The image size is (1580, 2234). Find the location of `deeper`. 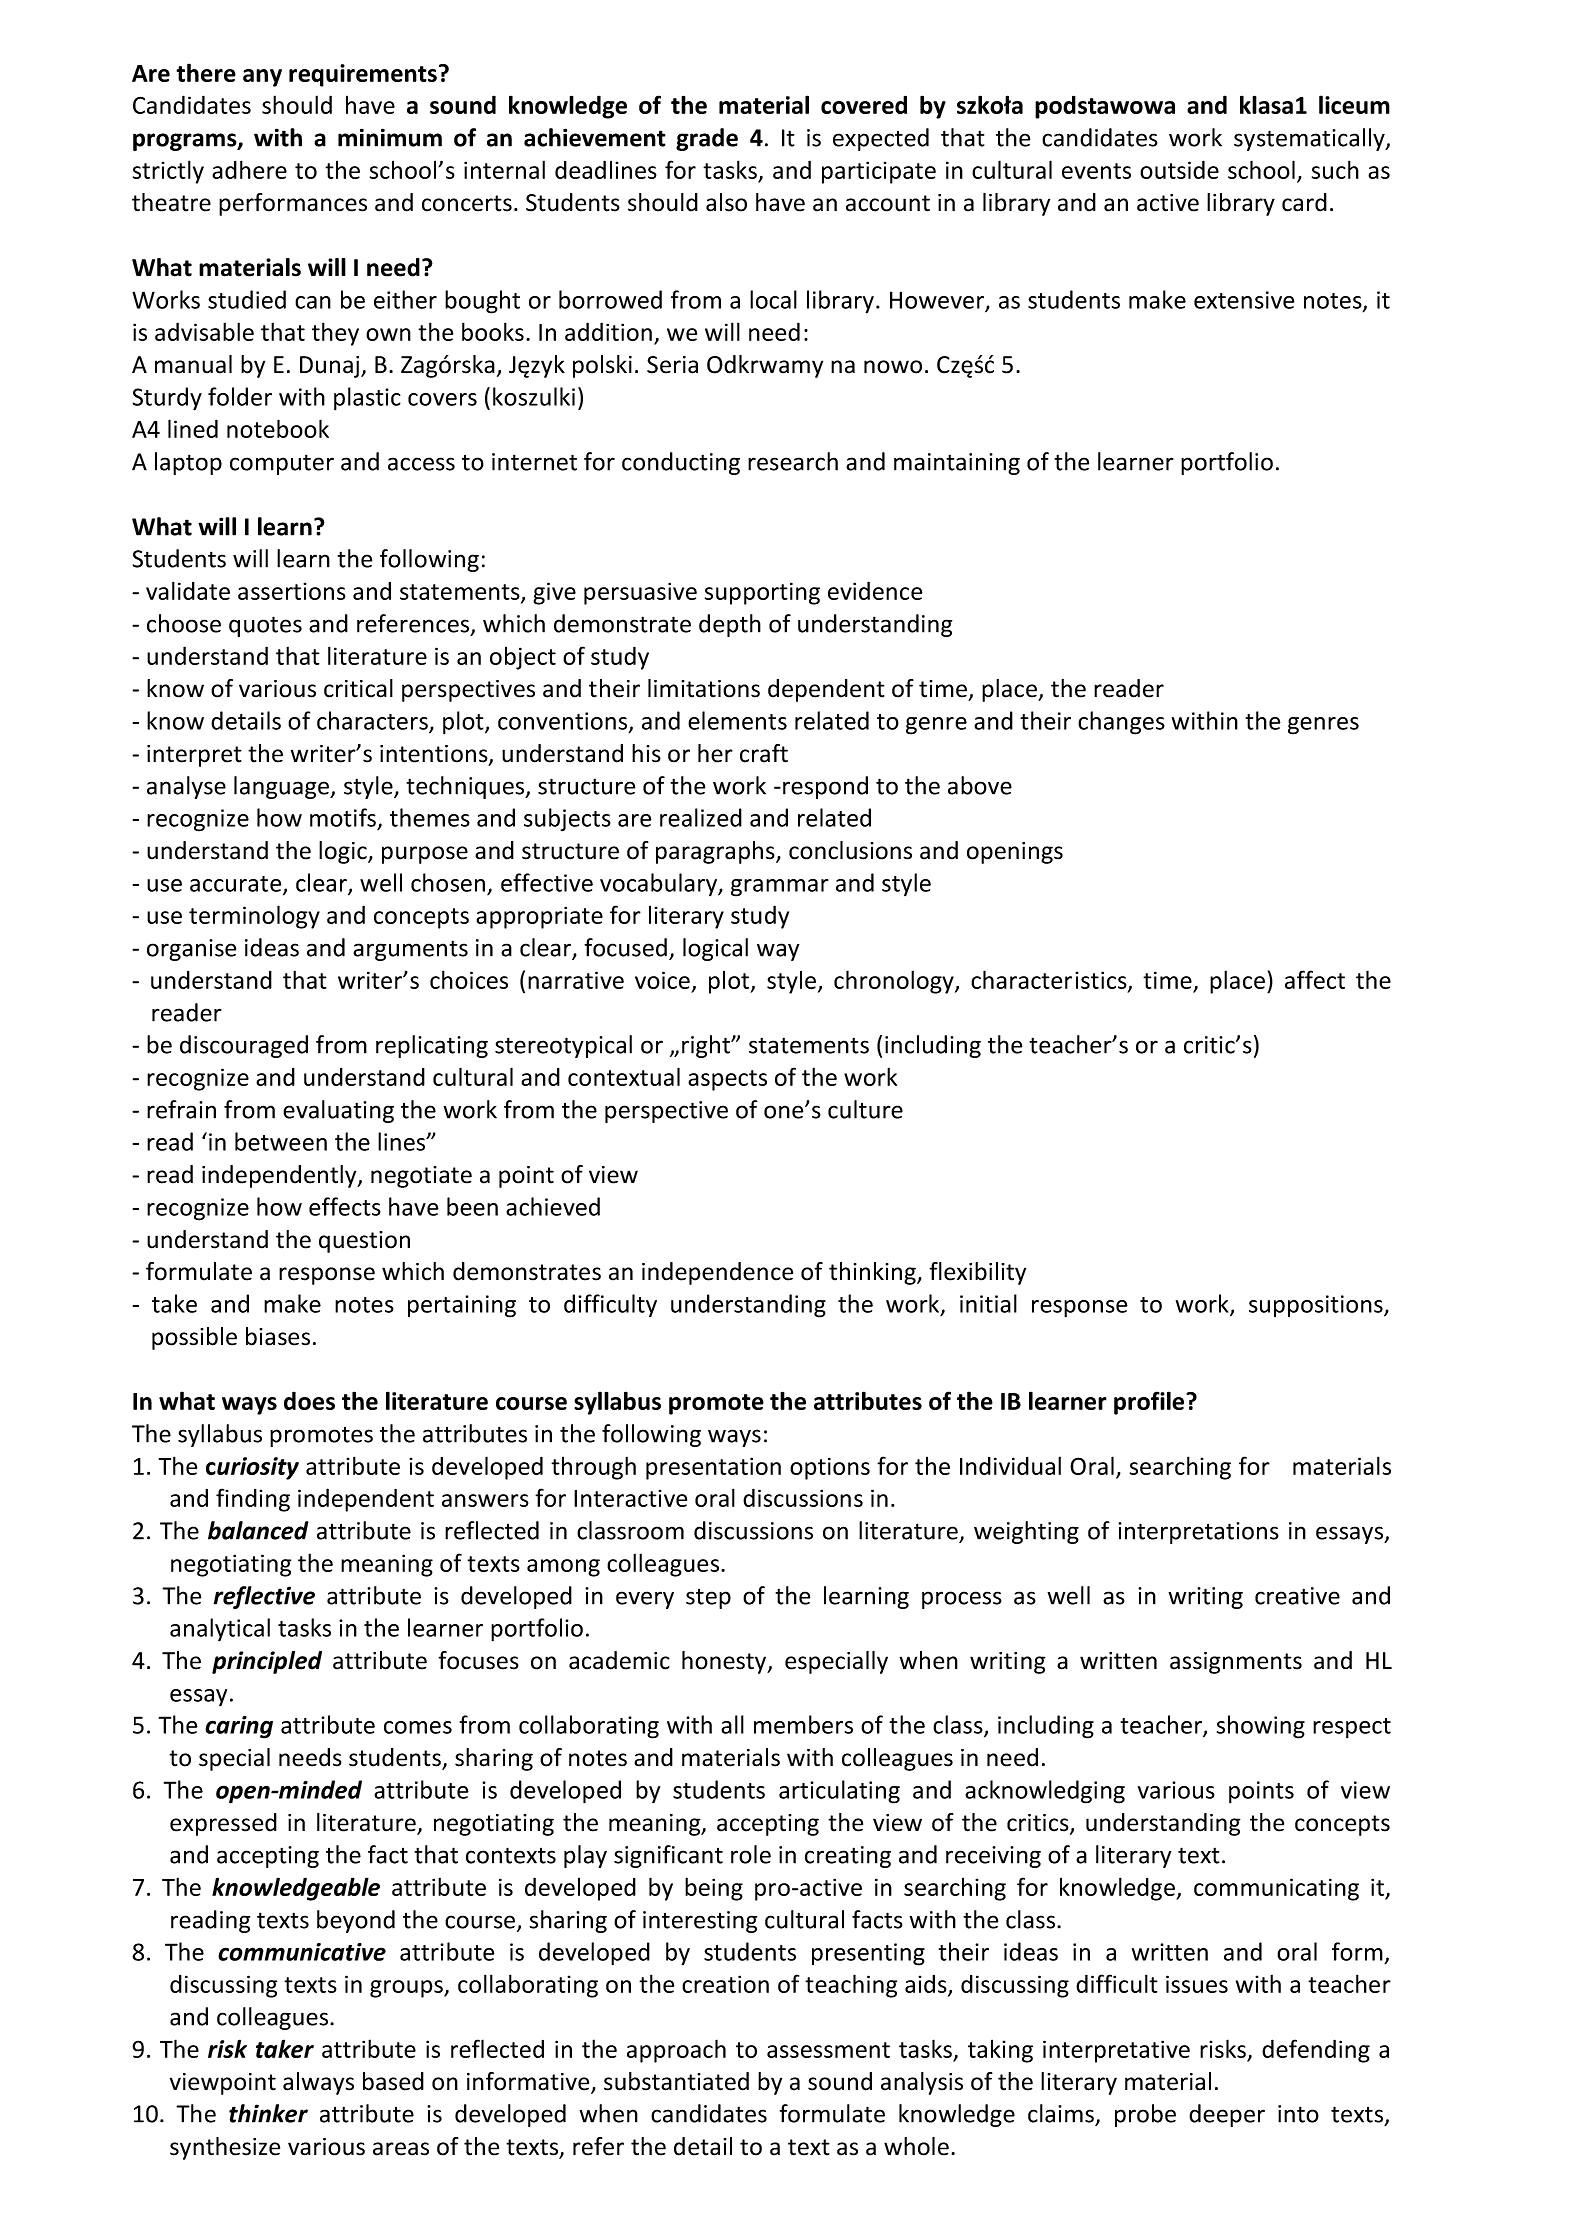

deeper is located at coordinates (1227, 2115).
